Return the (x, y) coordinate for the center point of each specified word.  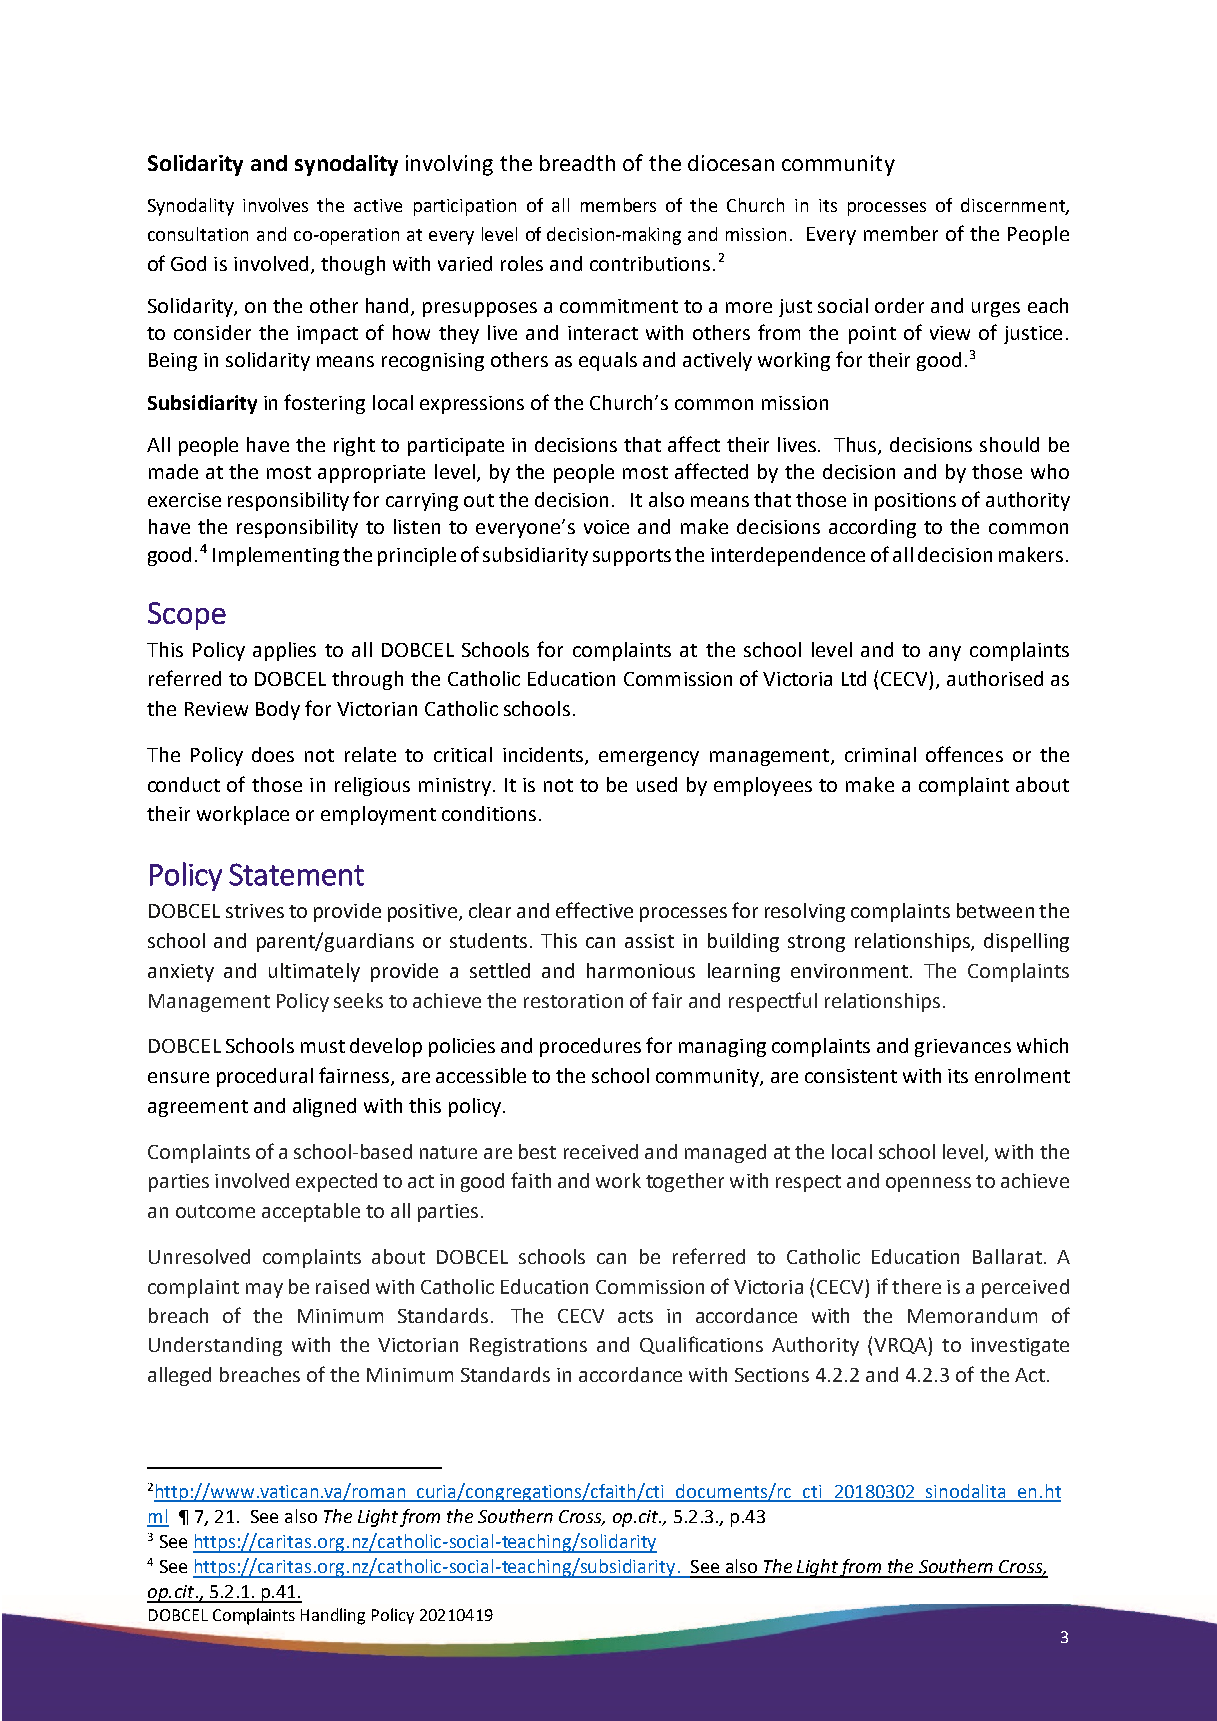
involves (275, 205)
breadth (577, 163)
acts (635, 1316)
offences (964, 754)
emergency (649, 758)
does (273, 754)
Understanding (215, 1346)
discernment (1014, 206)
